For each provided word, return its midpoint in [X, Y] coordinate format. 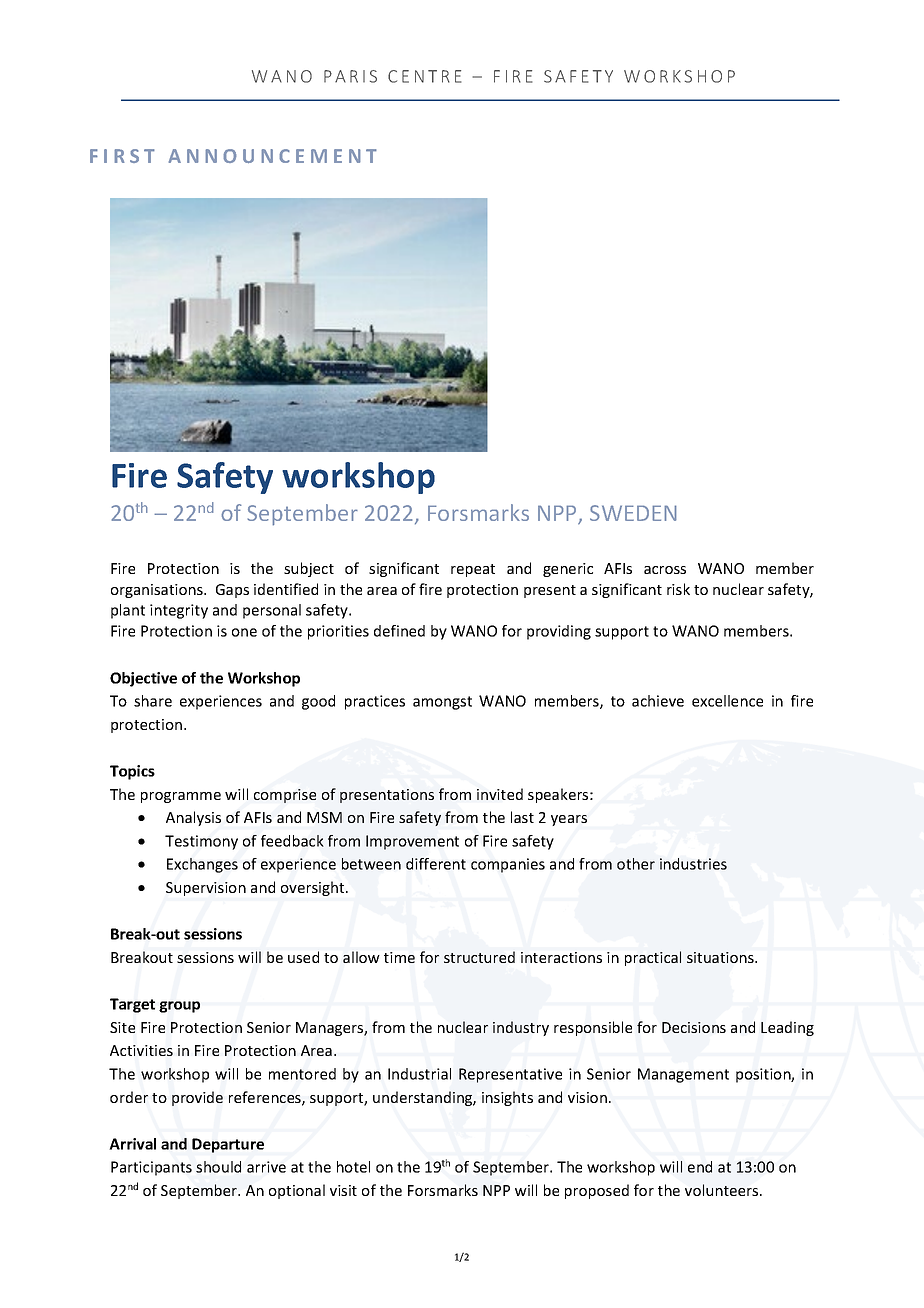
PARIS [350, 76]
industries [693, 864]
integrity [179, 611]
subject [309, 569]
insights [507, 1098]
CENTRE [424, 76]
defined [399, 631]
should [218, 1167]
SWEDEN [633, 513]
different [436, 864]
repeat [473, 570]
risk [678, 589]
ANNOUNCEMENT [273, 156]
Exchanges [202, 865]
